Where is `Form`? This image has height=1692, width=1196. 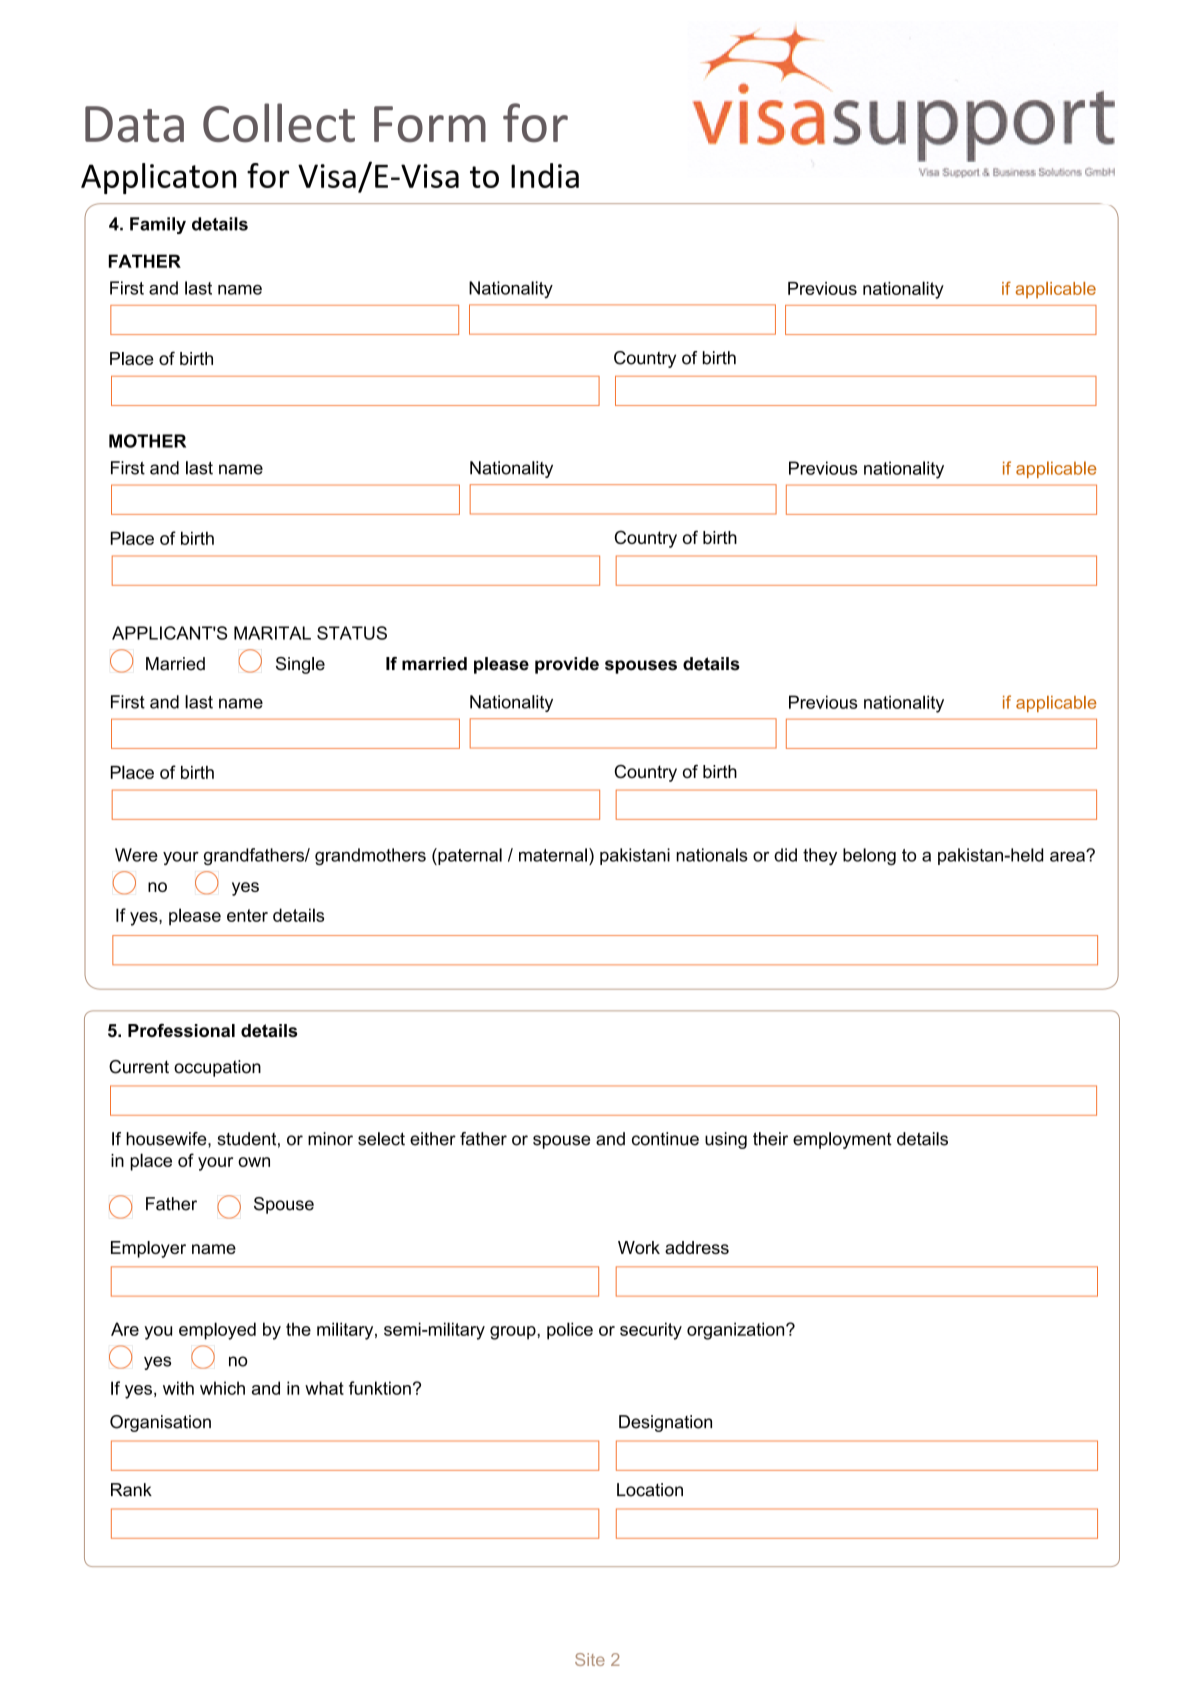 Form is located at coordinates (430, 124).
